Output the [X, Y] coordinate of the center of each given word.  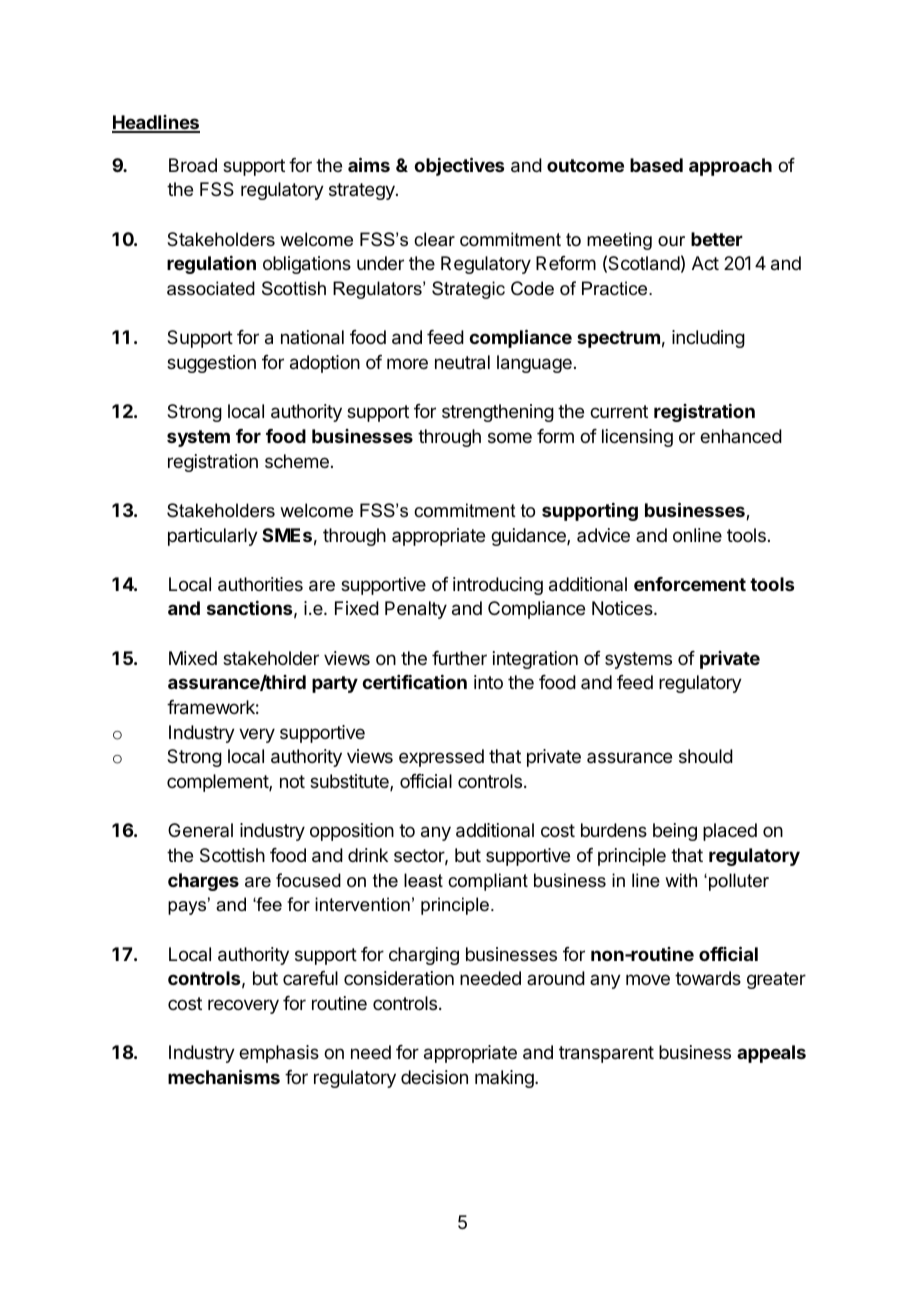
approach [730, 167]
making [505, 1079]
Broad [193, 165]
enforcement [690, 584]
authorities [260, 584]
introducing [498, 586]
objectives [459, 166]
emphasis [279, 1054]
